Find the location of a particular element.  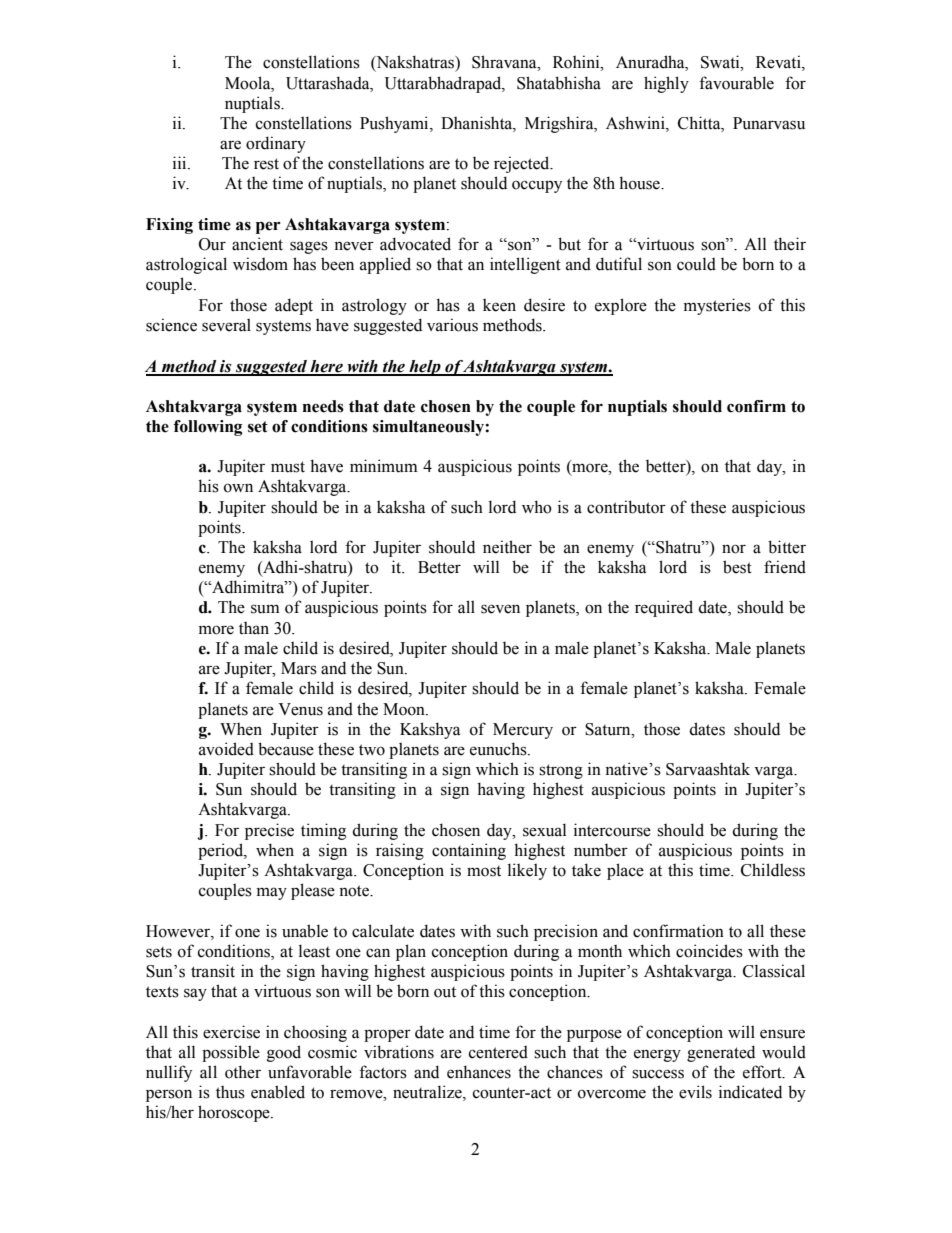

enhances is located at coordinates (479, 1072).
